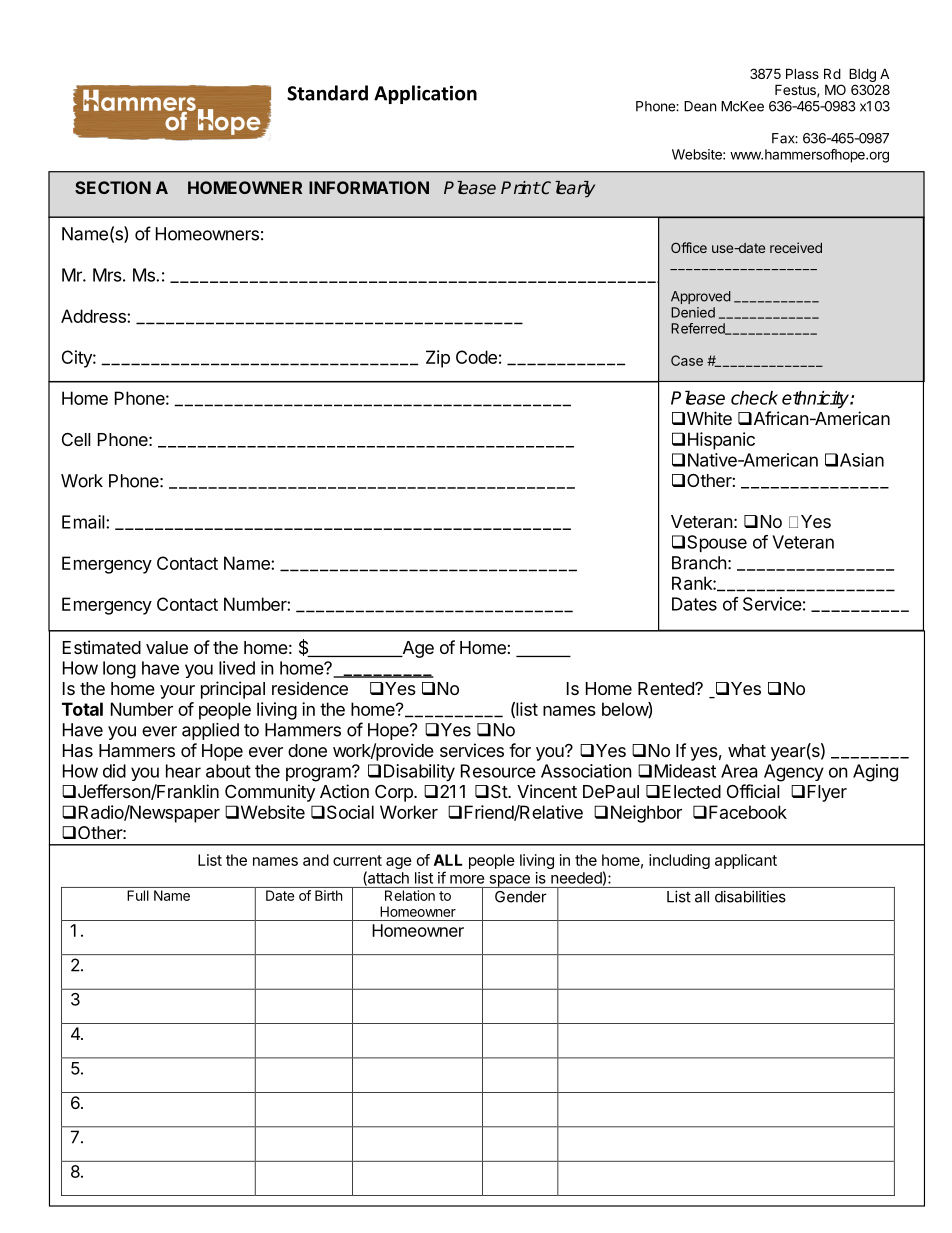  What do you see at coordinates (310, 688) in the image?
I see `residence` at bounding box center [310, 688].
